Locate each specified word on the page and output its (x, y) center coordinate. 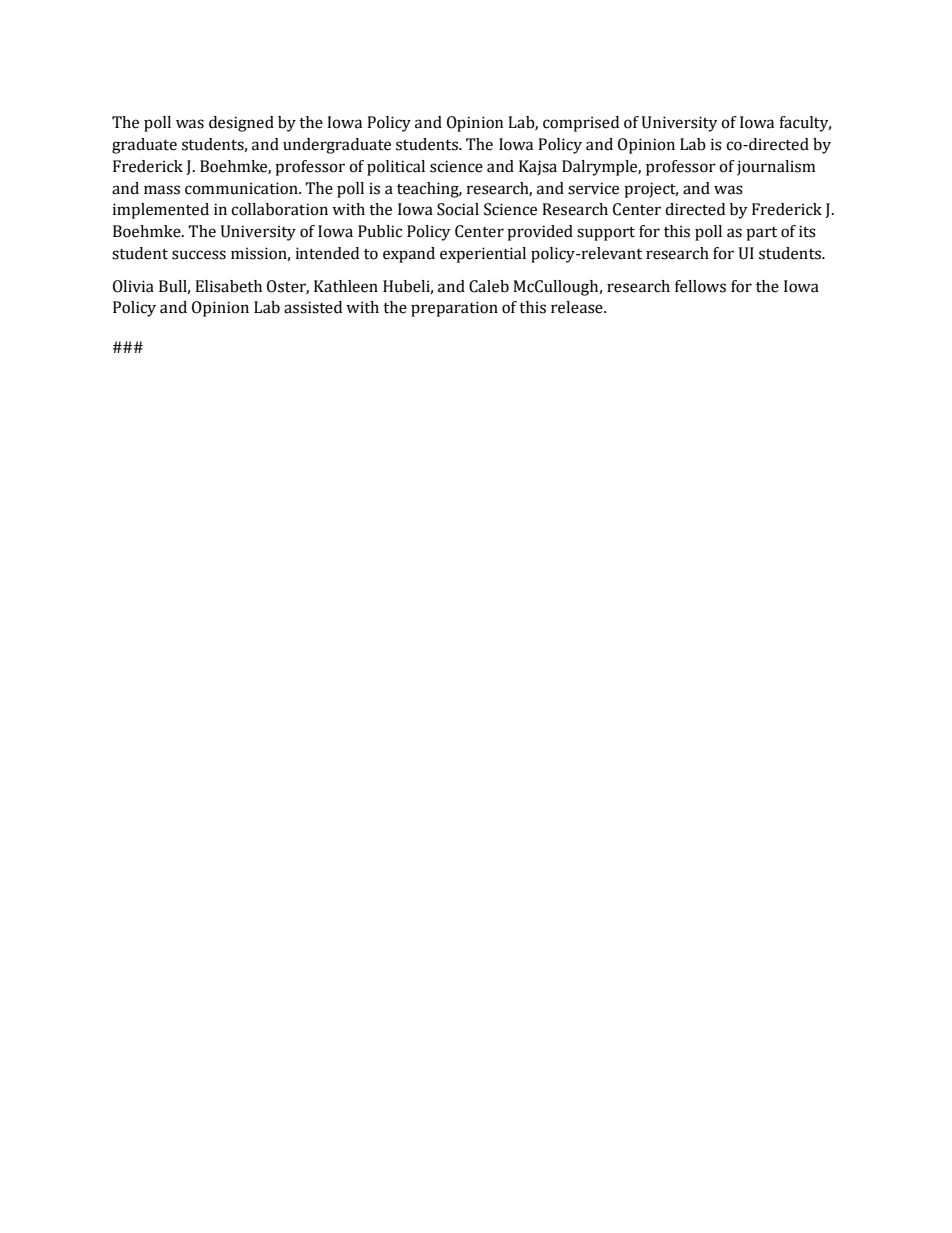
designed (241, 124)
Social (458, 209)
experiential (483, 255)
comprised (581, 124)
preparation (454, 309)
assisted (313, 307)
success (199, 255)
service (593, 188)
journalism (776, 168)
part (761, 234)
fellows (700, 286)
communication (242, 188)
